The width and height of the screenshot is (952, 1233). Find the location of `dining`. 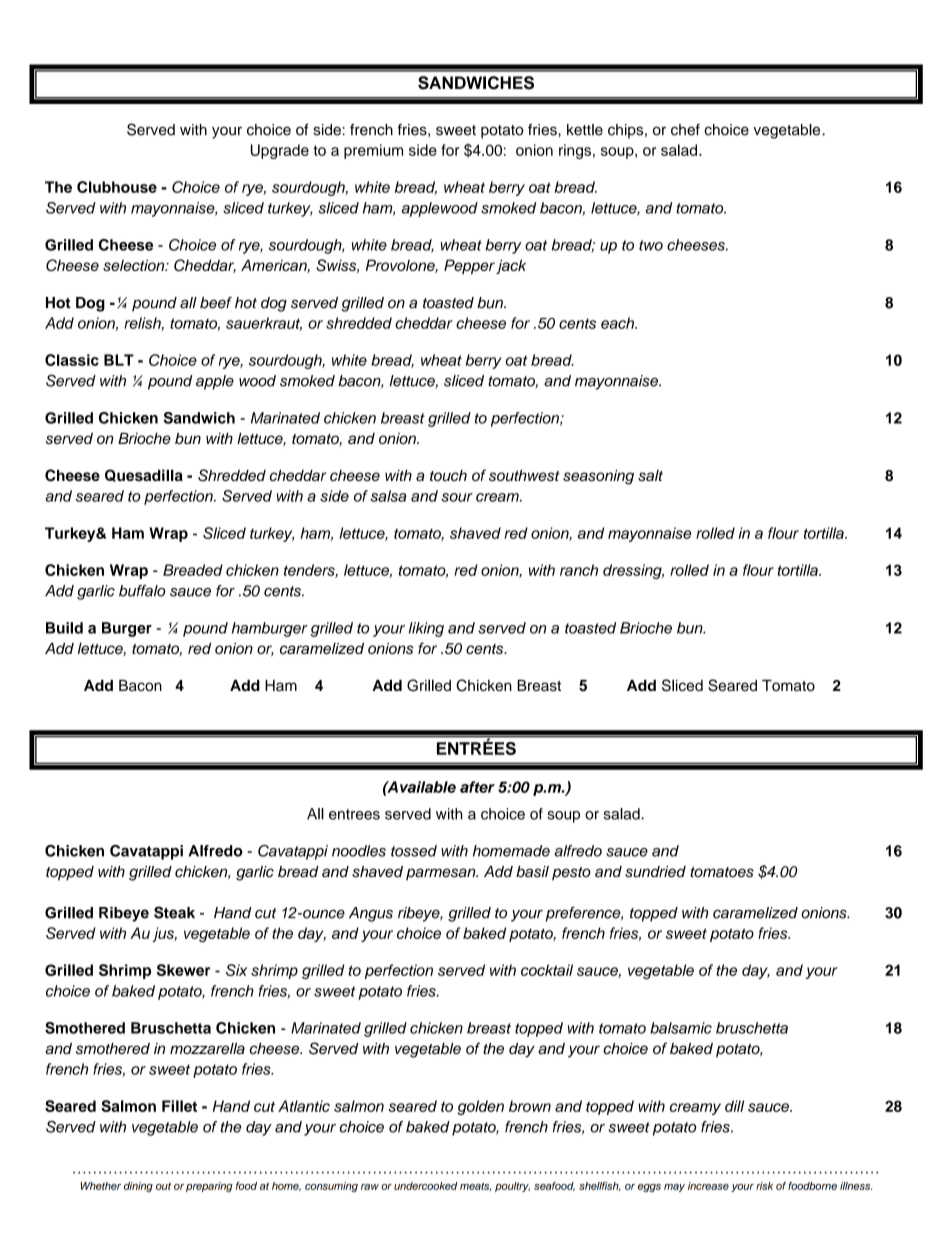

dining is located at coordinates (138, 1187).
